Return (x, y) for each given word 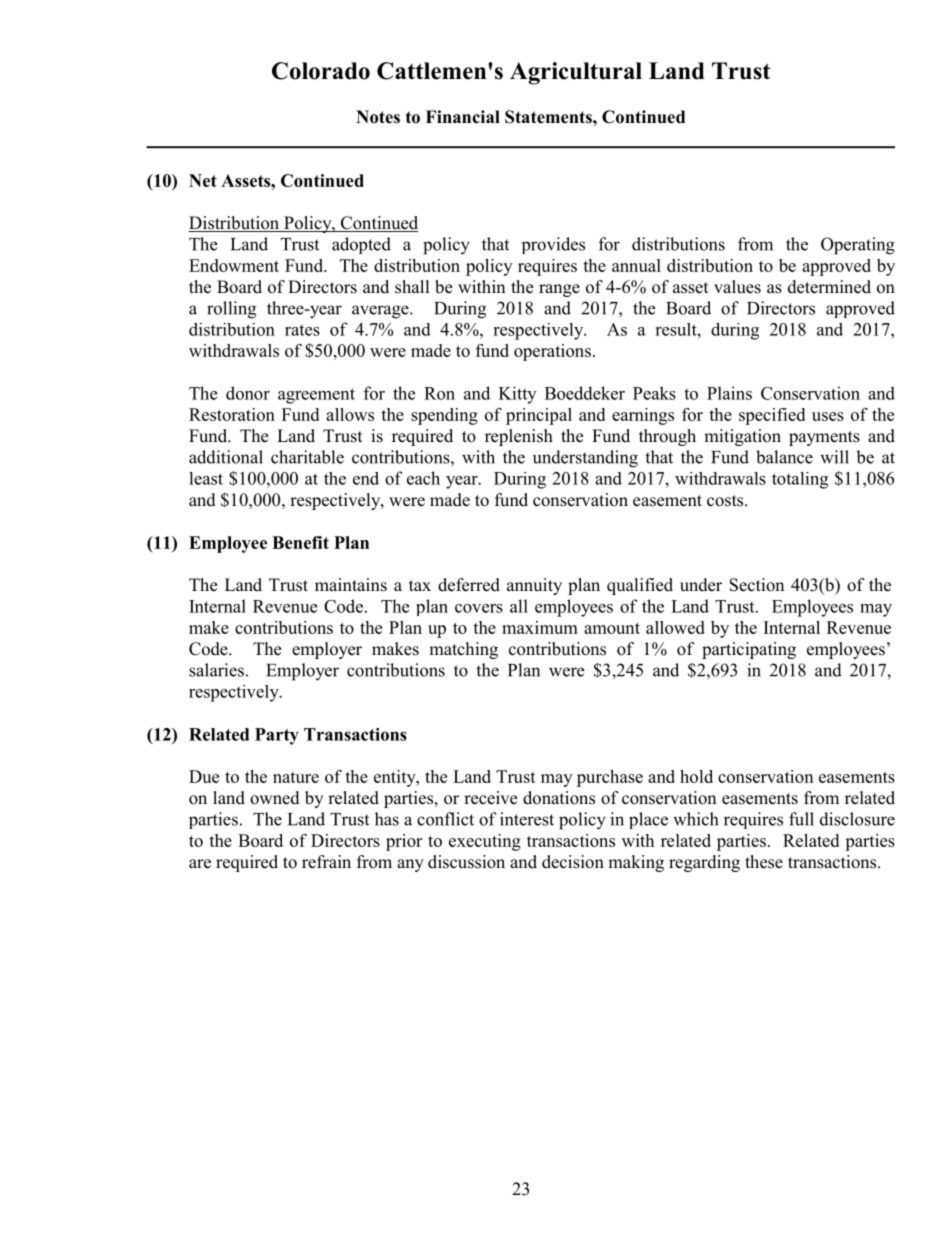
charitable (307, 457)
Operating (858, 246)
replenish (519, 437)
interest (527, 819)
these (764, 862)
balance (784, 457)
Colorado (321, 71)
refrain (326, 862)
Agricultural (576, 73)
